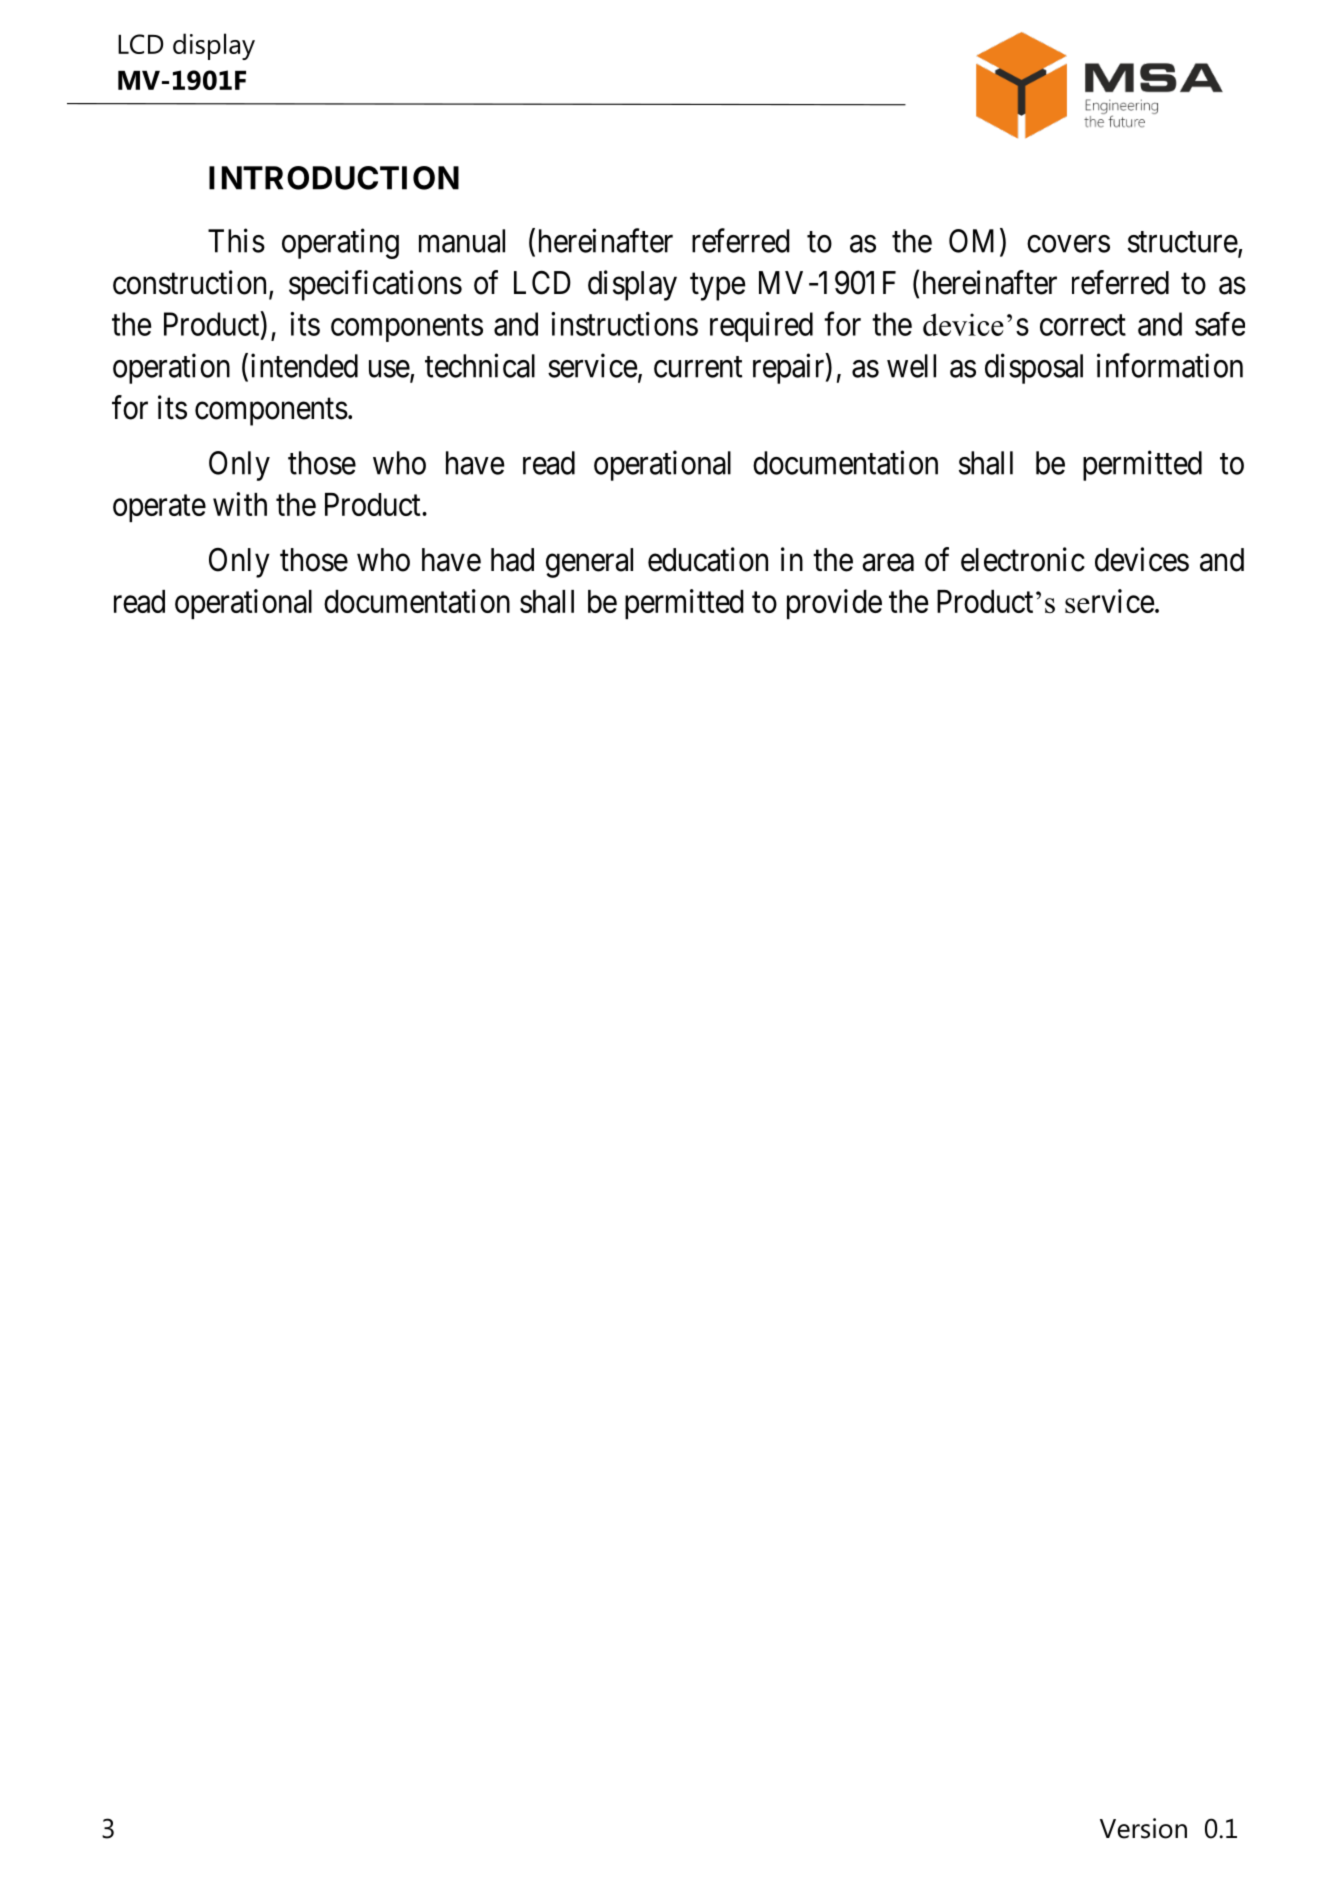 The height and width of the image is (1896, 1340). Describe the element at coordinates (1143, 1828) in the image. I see `Version` at that location.
